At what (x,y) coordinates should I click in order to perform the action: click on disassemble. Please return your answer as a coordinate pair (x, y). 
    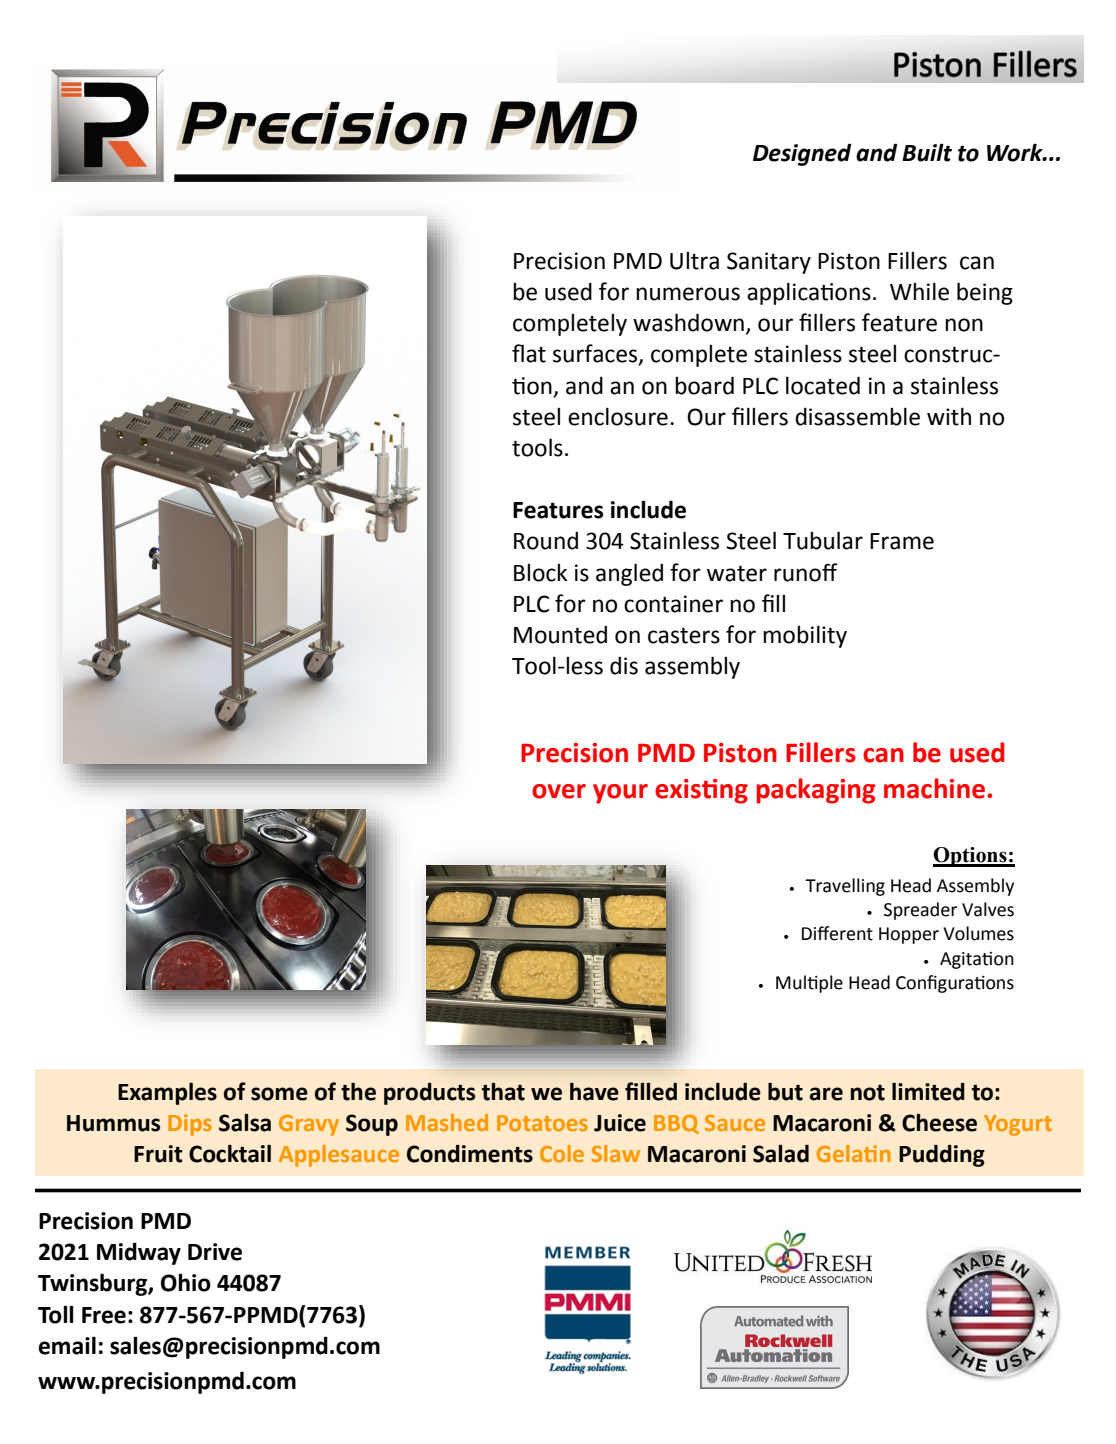
    Looking at the image, I should click on (857, 417).
